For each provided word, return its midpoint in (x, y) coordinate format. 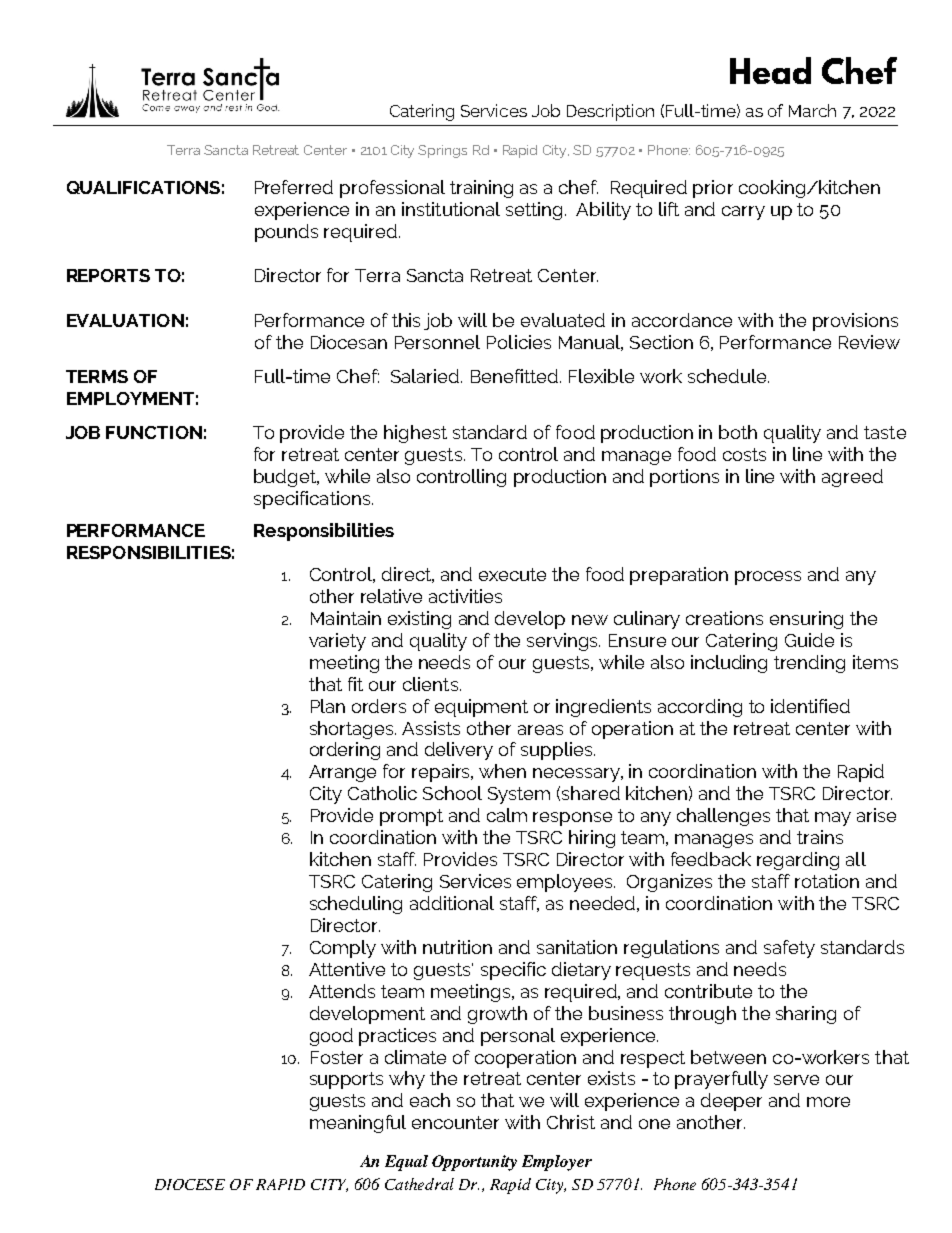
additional (452, 903)
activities (465, 596)
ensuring (806, 620)
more (828, 1102)
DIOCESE (190, 1184)
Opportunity (474, 1163)
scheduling (356, 905)
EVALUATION (125, 320)
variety (337, 642)
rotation (827, 881)
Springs (442, 151)
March (812, 110)
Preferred (294, 187)
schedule (728, 376)
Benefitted (516, 376)
